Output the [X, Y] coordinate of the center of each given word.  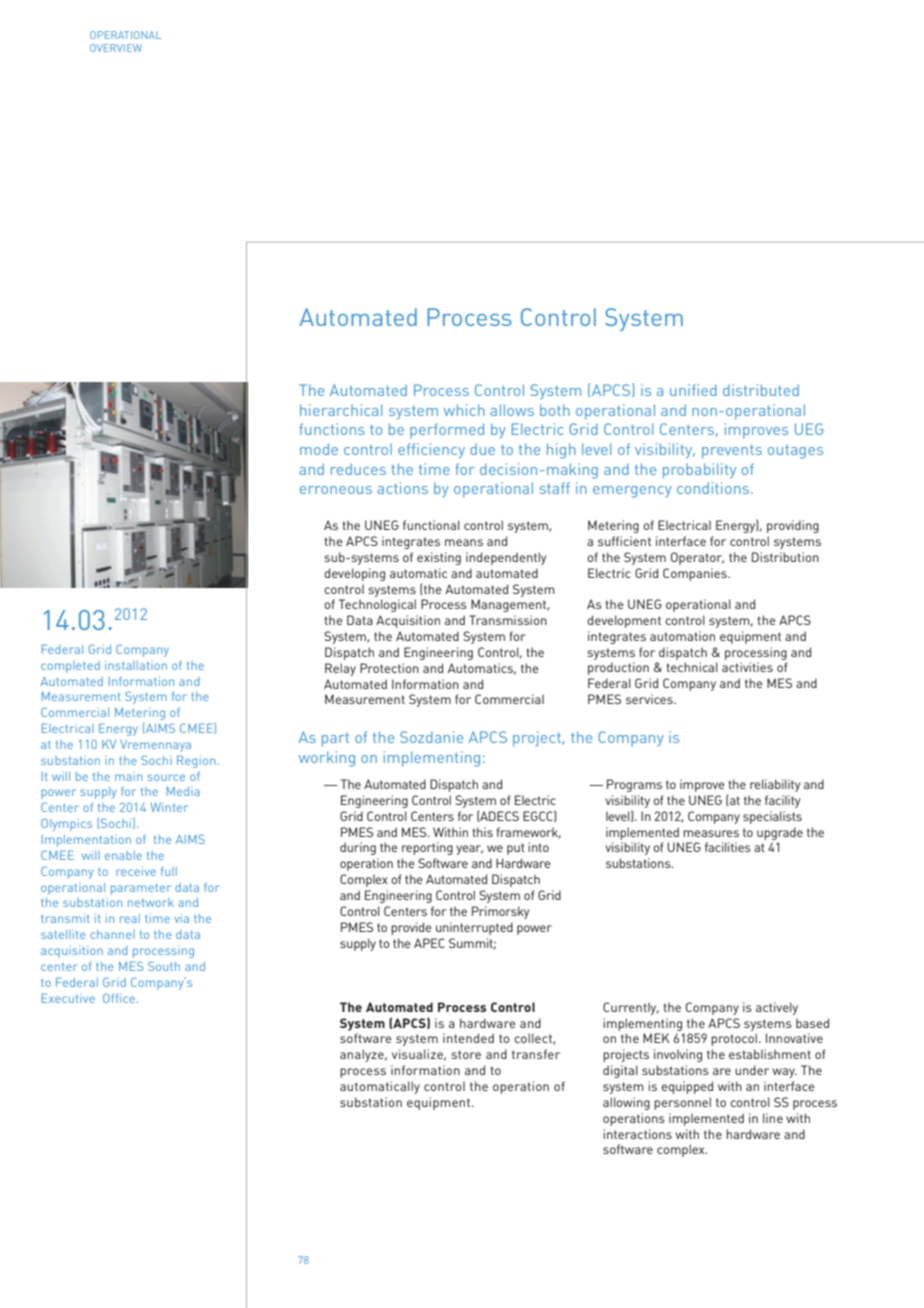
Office [119, 998]
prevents [732, 451]
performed [447, 430]
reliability [775, 785]
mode [319, 449]
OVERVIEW [116, 48]
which [464, 410]
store [466, 1054]
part [335, 740]
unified [693, 390]
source [166, 777]
